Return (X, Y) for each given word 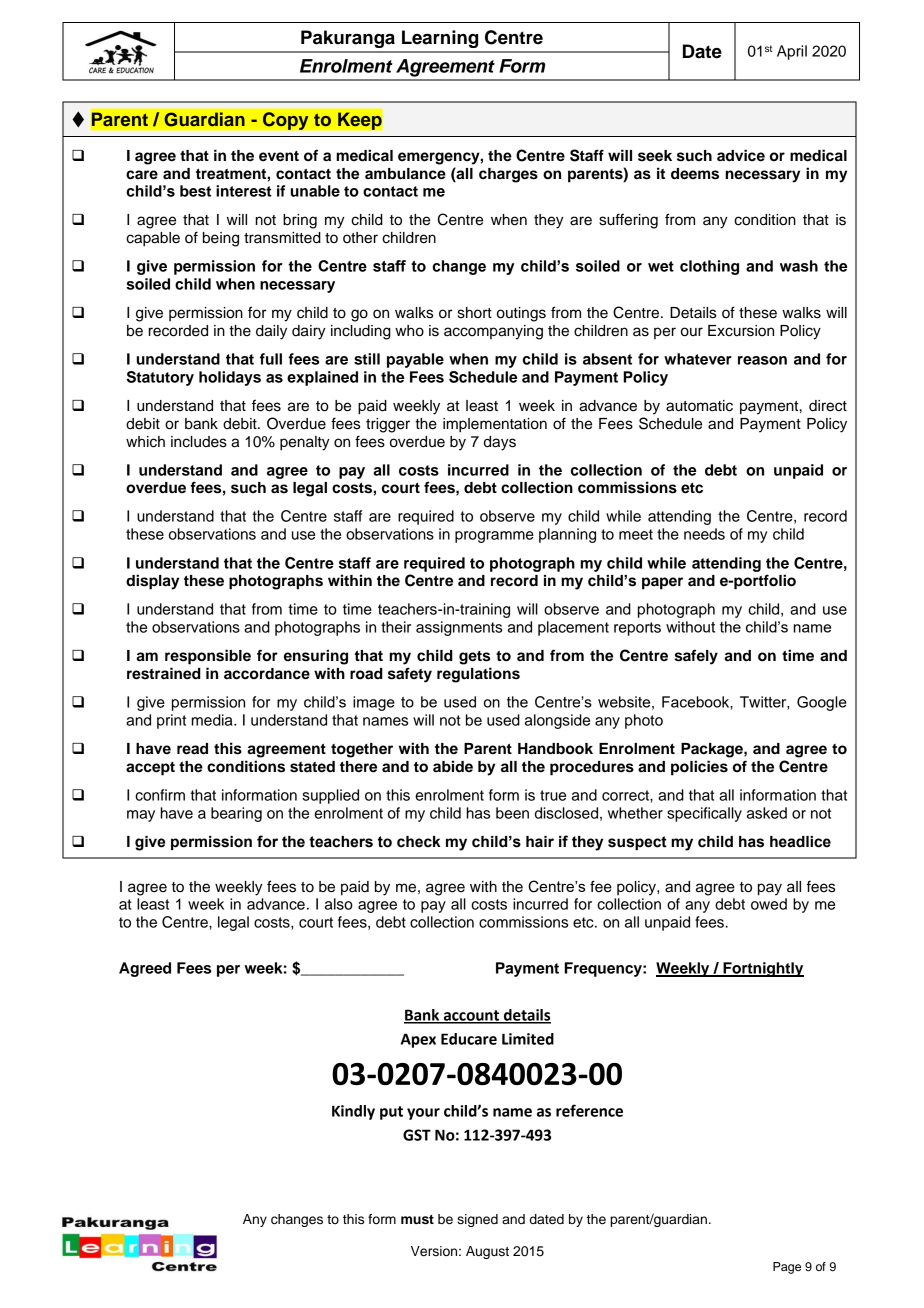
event (279, 156)
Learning (440, 39)
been (512, 813)
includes (199, 442)
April (792, 52)
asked (767, 813)
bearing (236, 814)
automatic (699, 406)
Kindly (353, 1112)
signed (477, 1220)
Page (787, 1268)
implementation (495, 425)
